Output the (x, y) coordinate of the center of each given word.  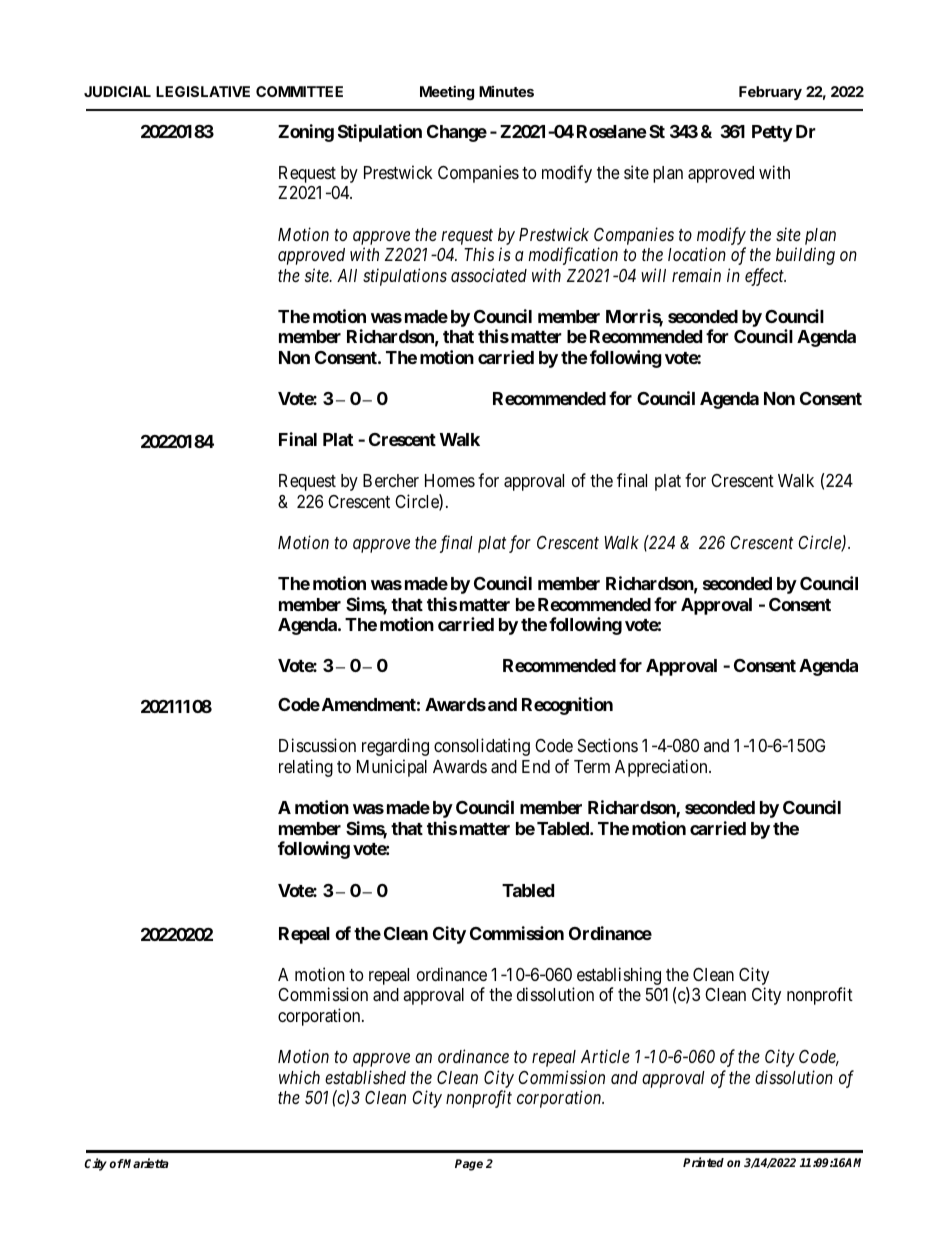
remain (696, 275)
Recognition (567, 706)
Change (457, 133)
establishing (619, 976)
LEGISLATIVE (203, 91)
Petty (772, 133)
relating (306, 768)
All (347, 275)
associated (489, 275)
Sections (608, 745)
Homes (450, 480)
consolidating (482, 747)
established (365, 1077)
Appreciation (662, 768)
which (299, 1077)
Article (605, 1056)
